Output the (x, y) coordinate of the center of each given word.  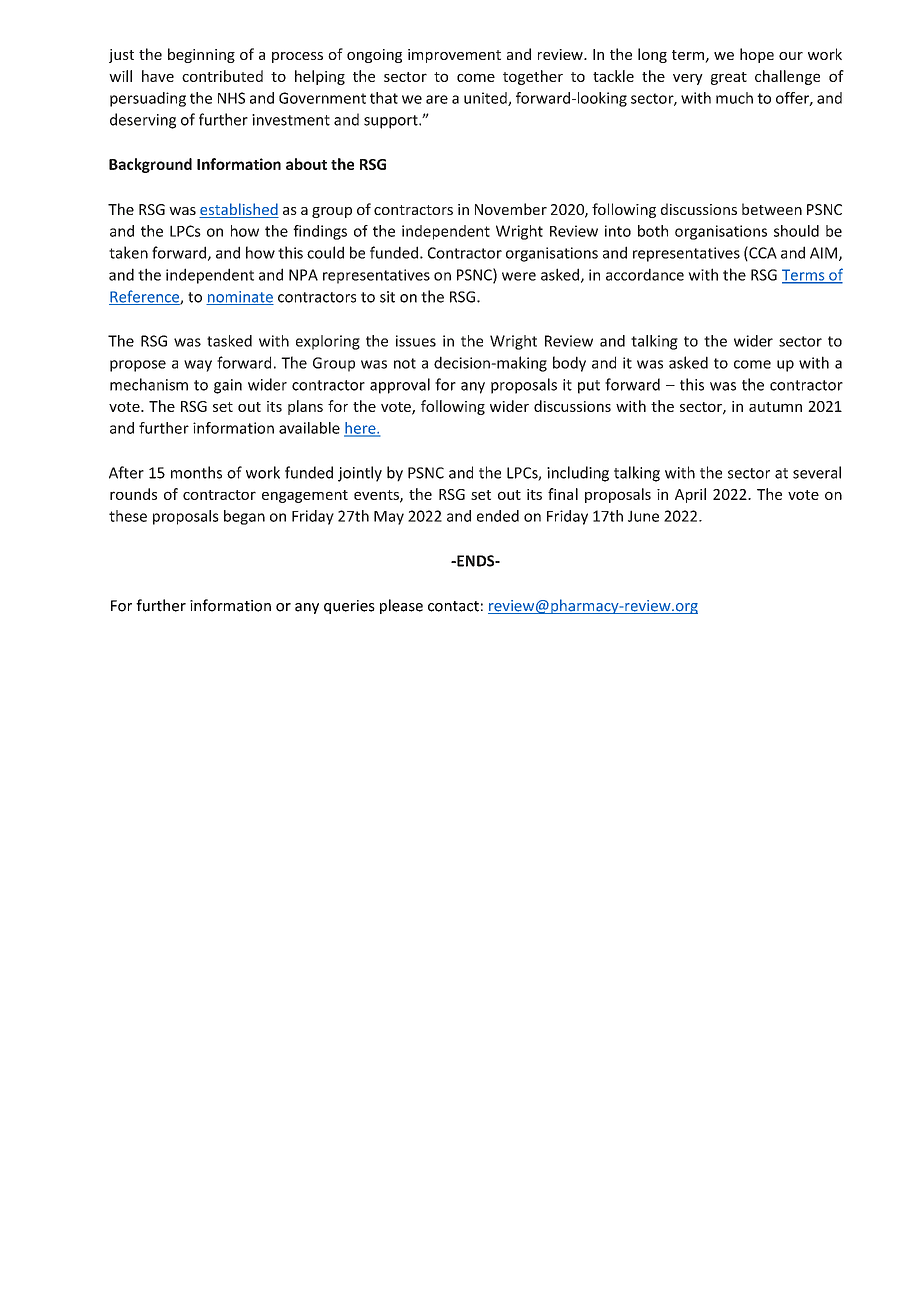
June (643, 516)
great (729, 78)
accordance (645, 274)
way (198, 366)
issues (416, 341)
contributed (222, 76)
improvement (454, 56)
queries (349, 607)
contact (453, 606)
